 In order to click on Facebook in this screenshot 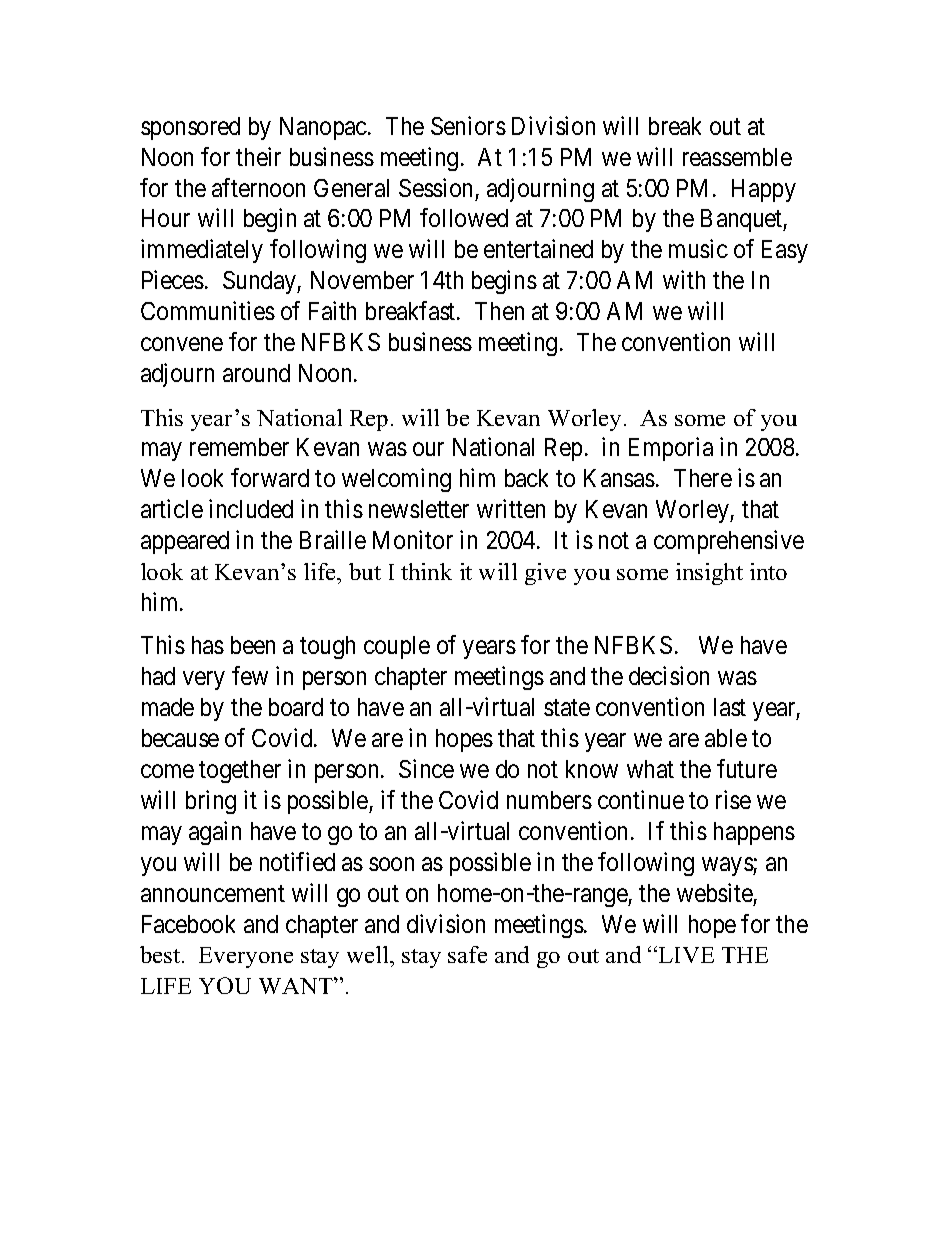, I will do `click(188, 924)`.
